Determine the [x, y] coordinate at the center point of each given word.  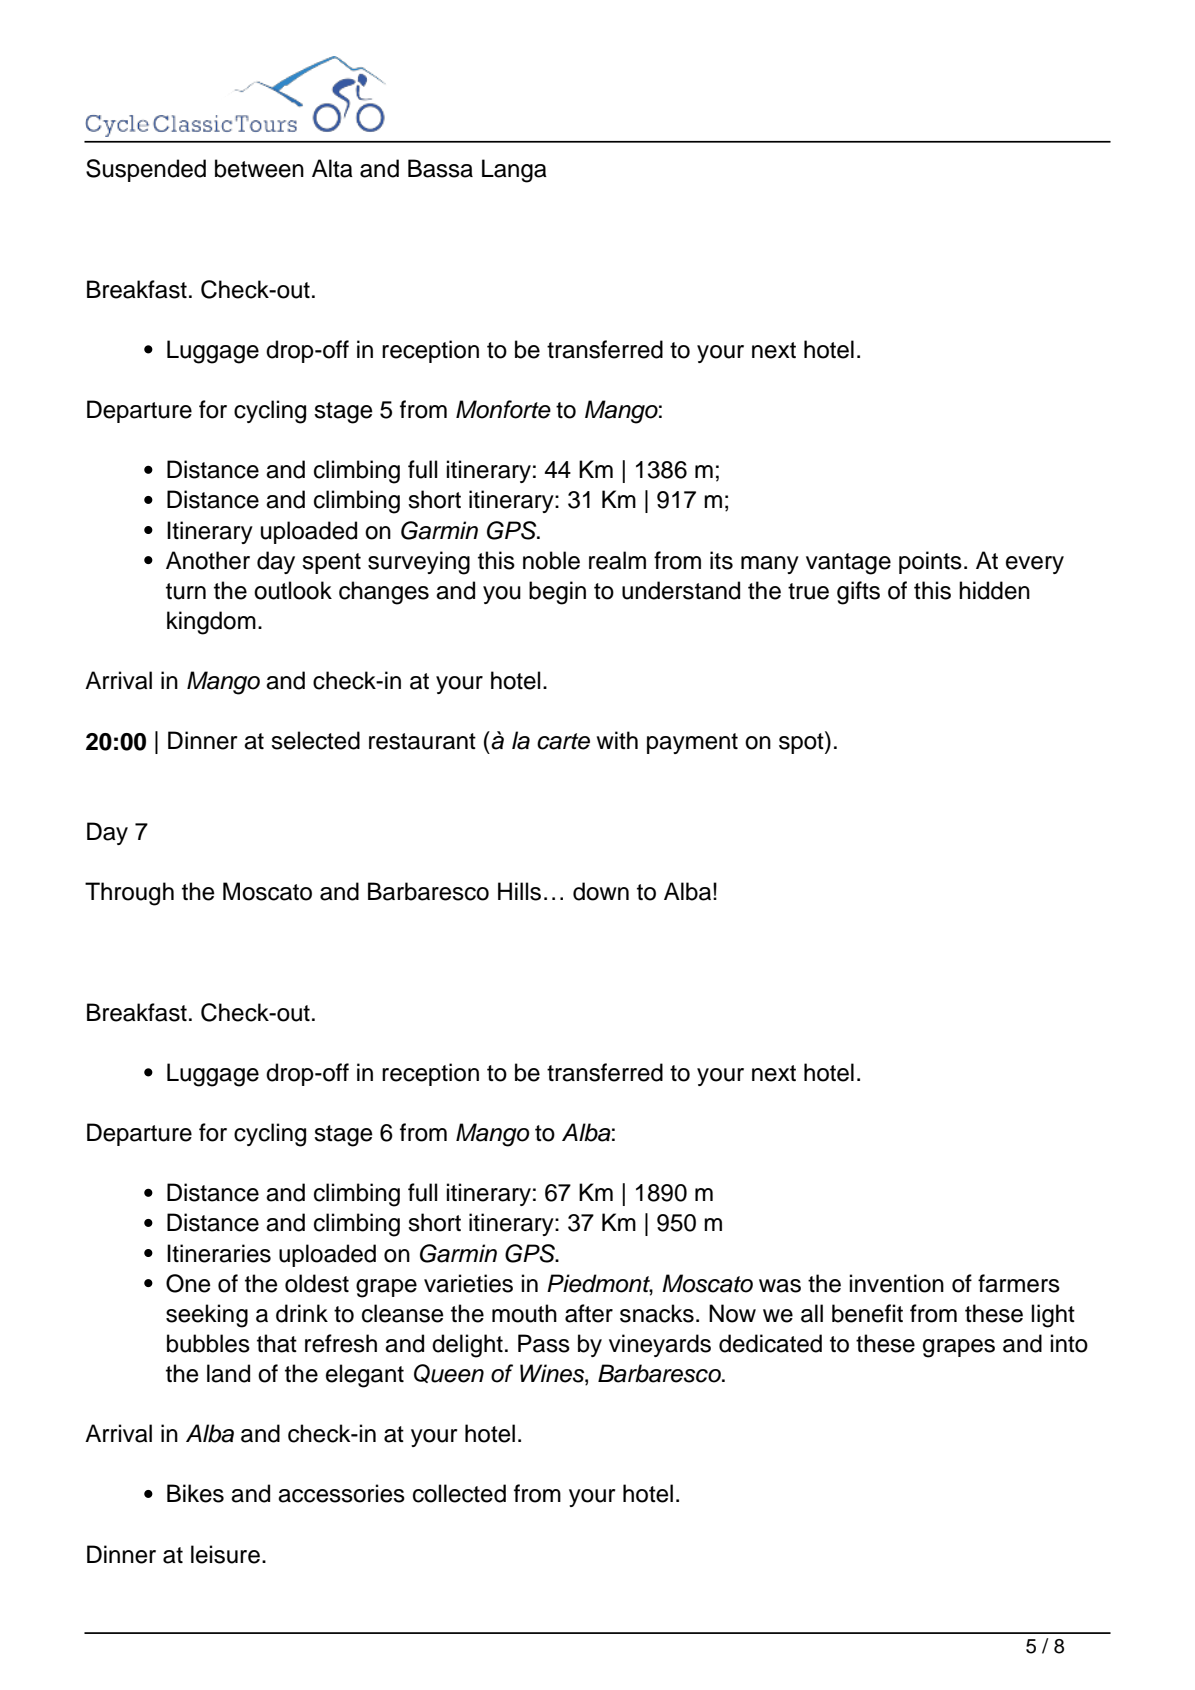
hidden [994, 590]
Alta [332, 168]
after [589, 1313]
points [930, 562]
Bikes [195, 1493]
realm [617, 560]
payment [692, 743]
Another [208, 560]
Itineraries [219, 1253]
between [259, 168]
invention [897, 1283]
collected [459, 1493]
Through [129, 894]
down [601, 891]
